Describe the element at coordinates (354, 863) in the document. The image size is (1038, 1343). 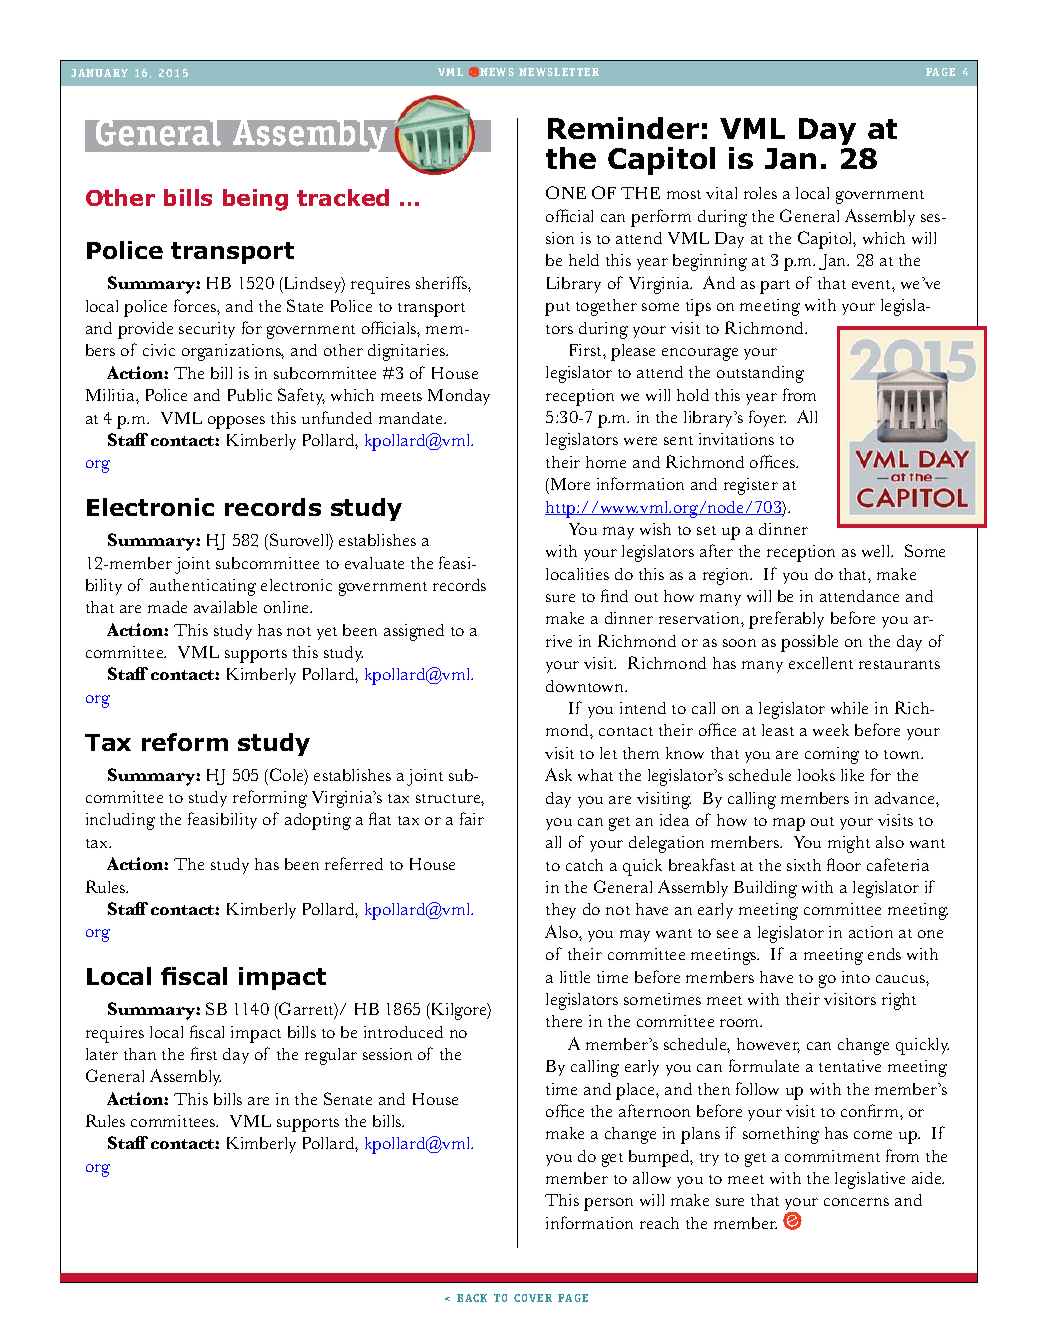
I see `referred` at that location.
